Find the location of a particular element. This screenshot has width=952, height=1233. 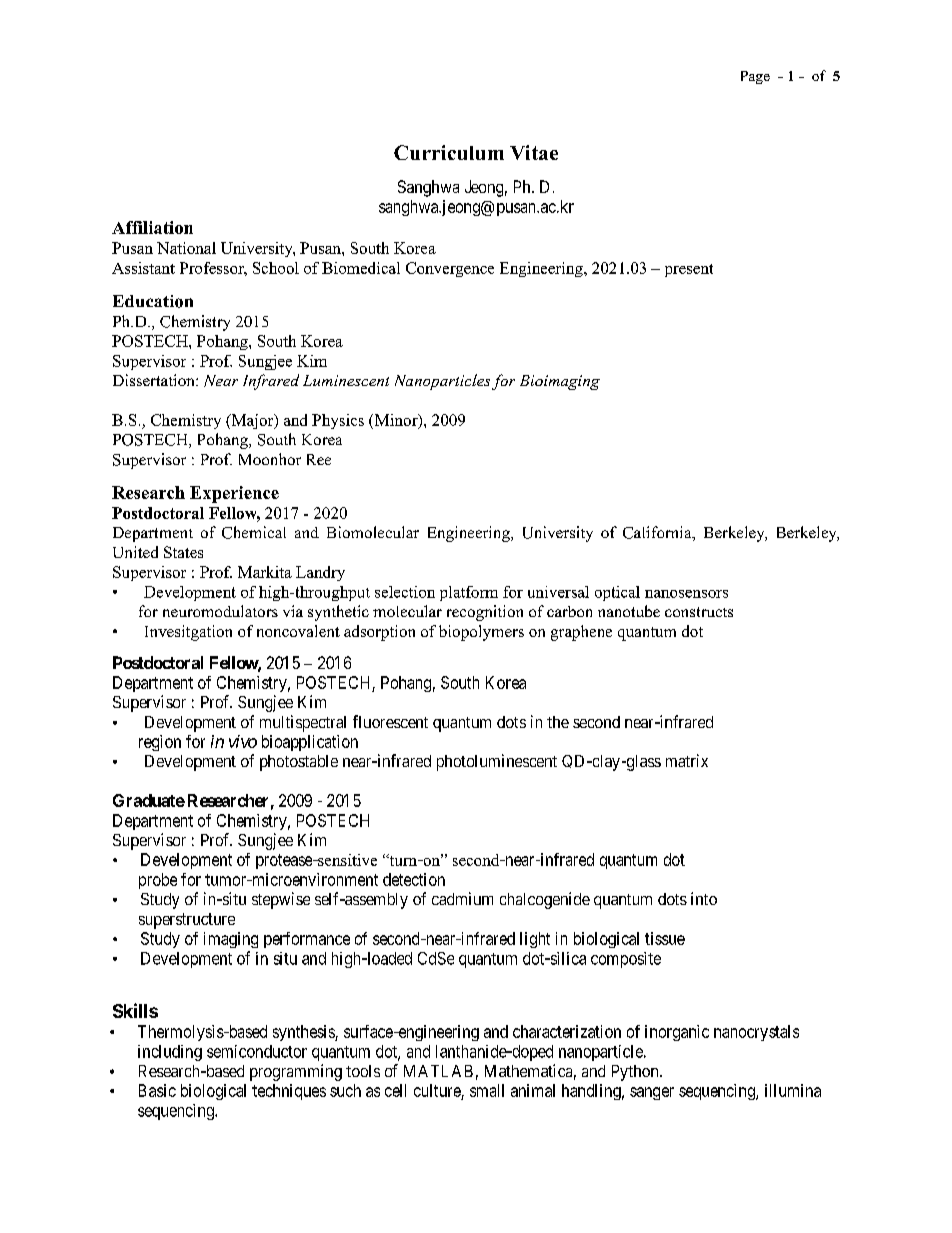

fluorescent is located at coordinates (390, 721).
